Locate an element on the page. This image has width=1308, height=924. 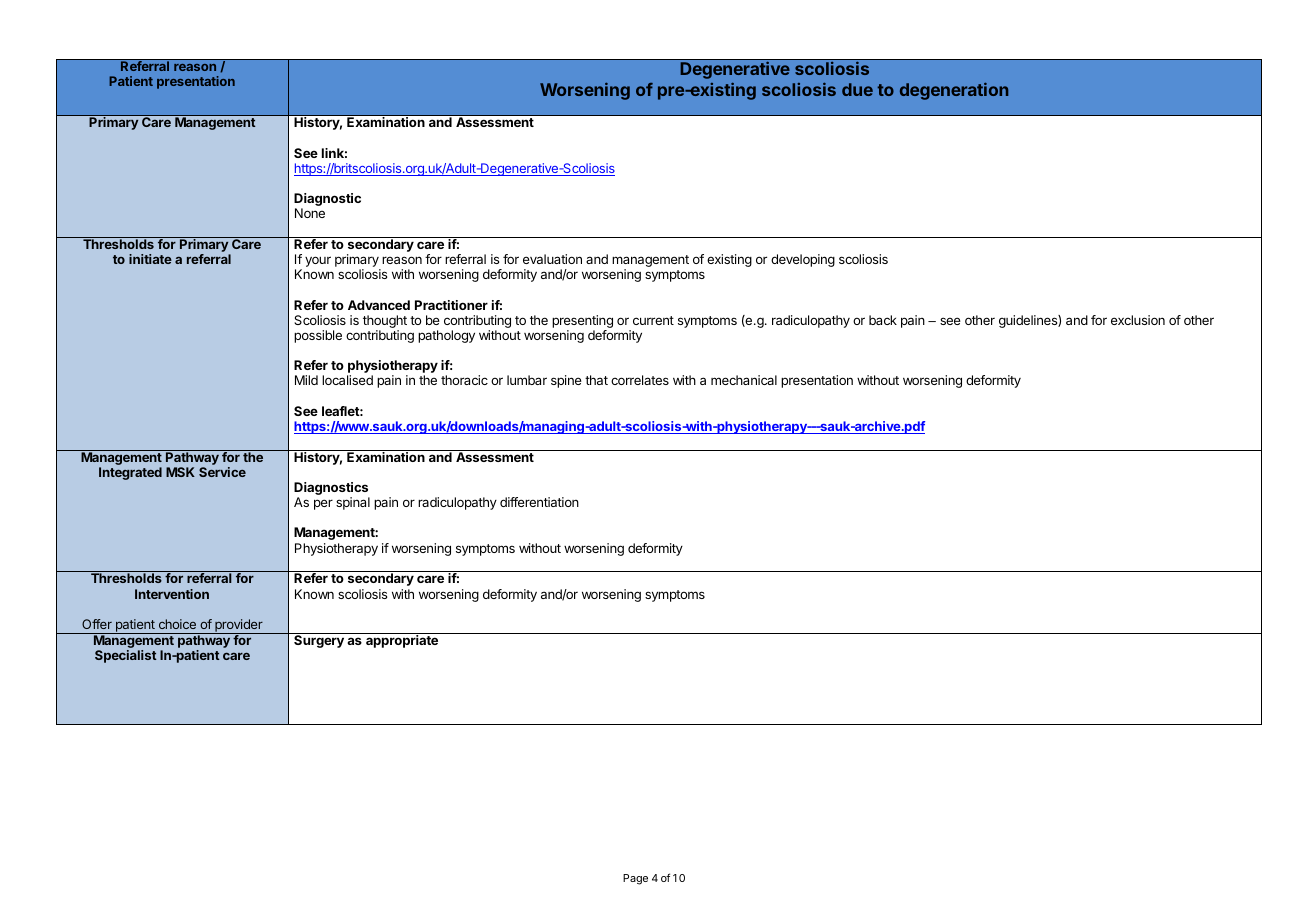
None is located at coordinates (310, 213).
